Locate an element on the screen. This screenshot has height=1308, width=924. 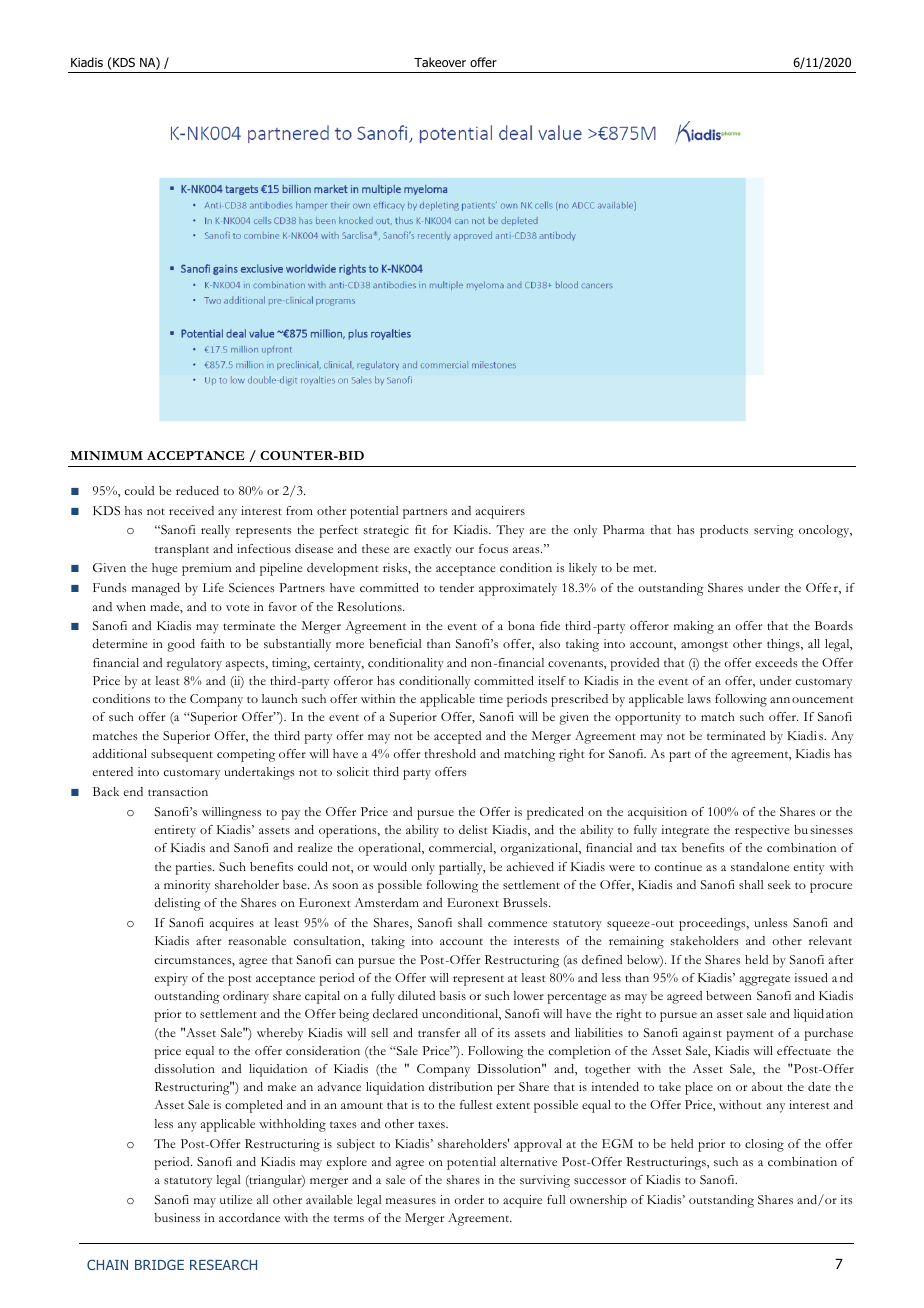
minority is located at coordinates (187, 886).
